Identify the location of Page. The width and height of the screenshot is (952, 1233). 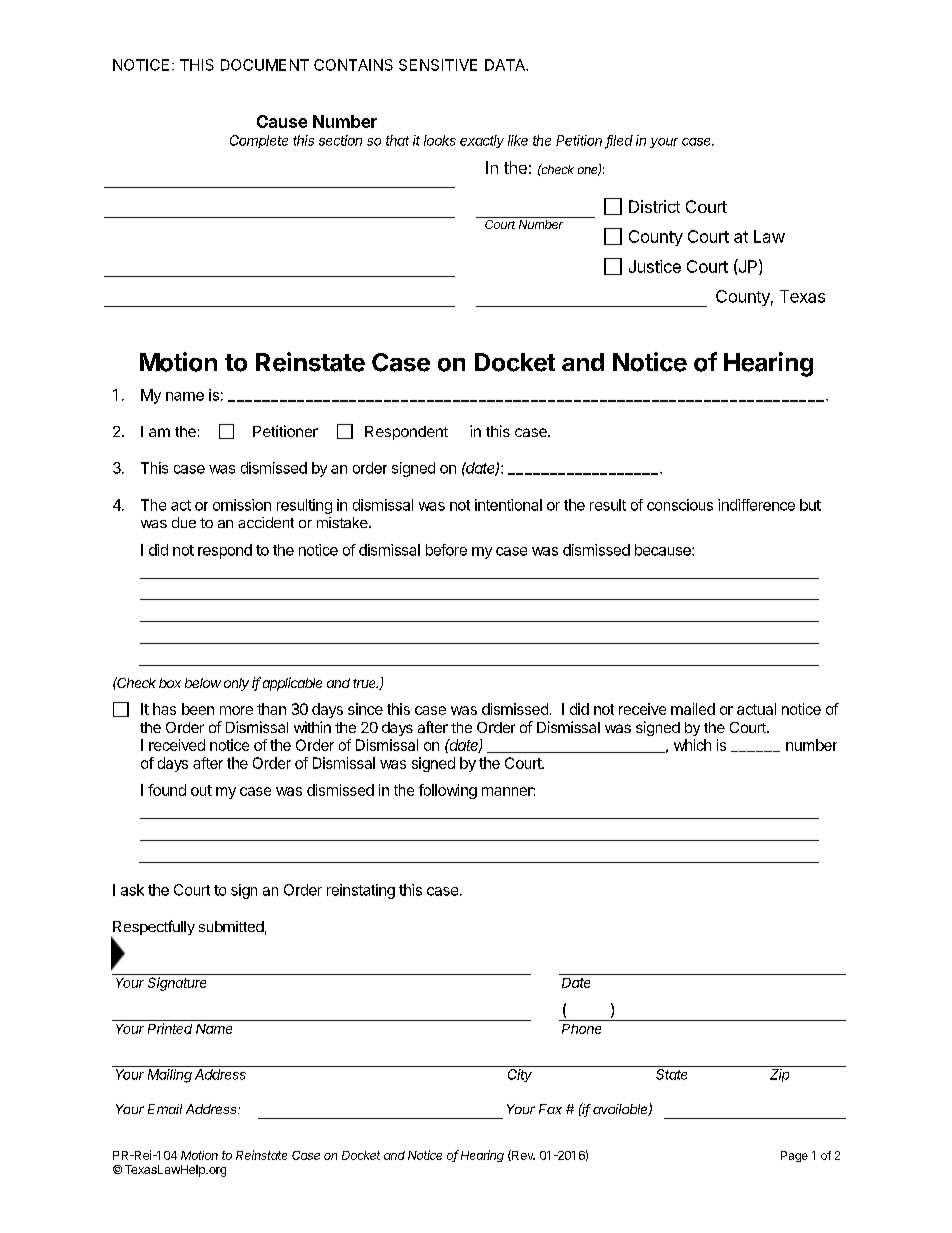
(794, 1156).
